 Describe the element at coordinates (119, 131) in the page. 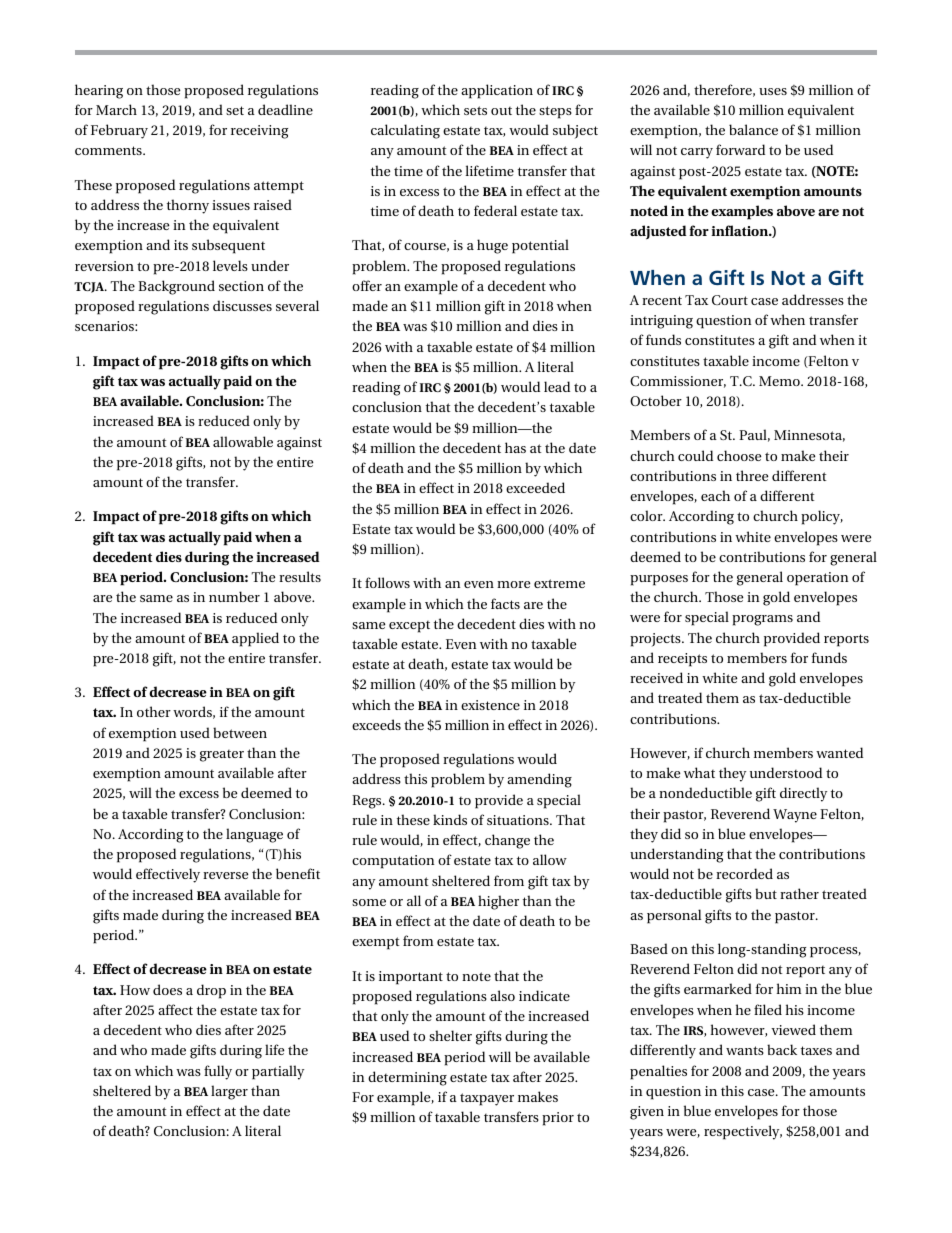

I see `February` at that location.
